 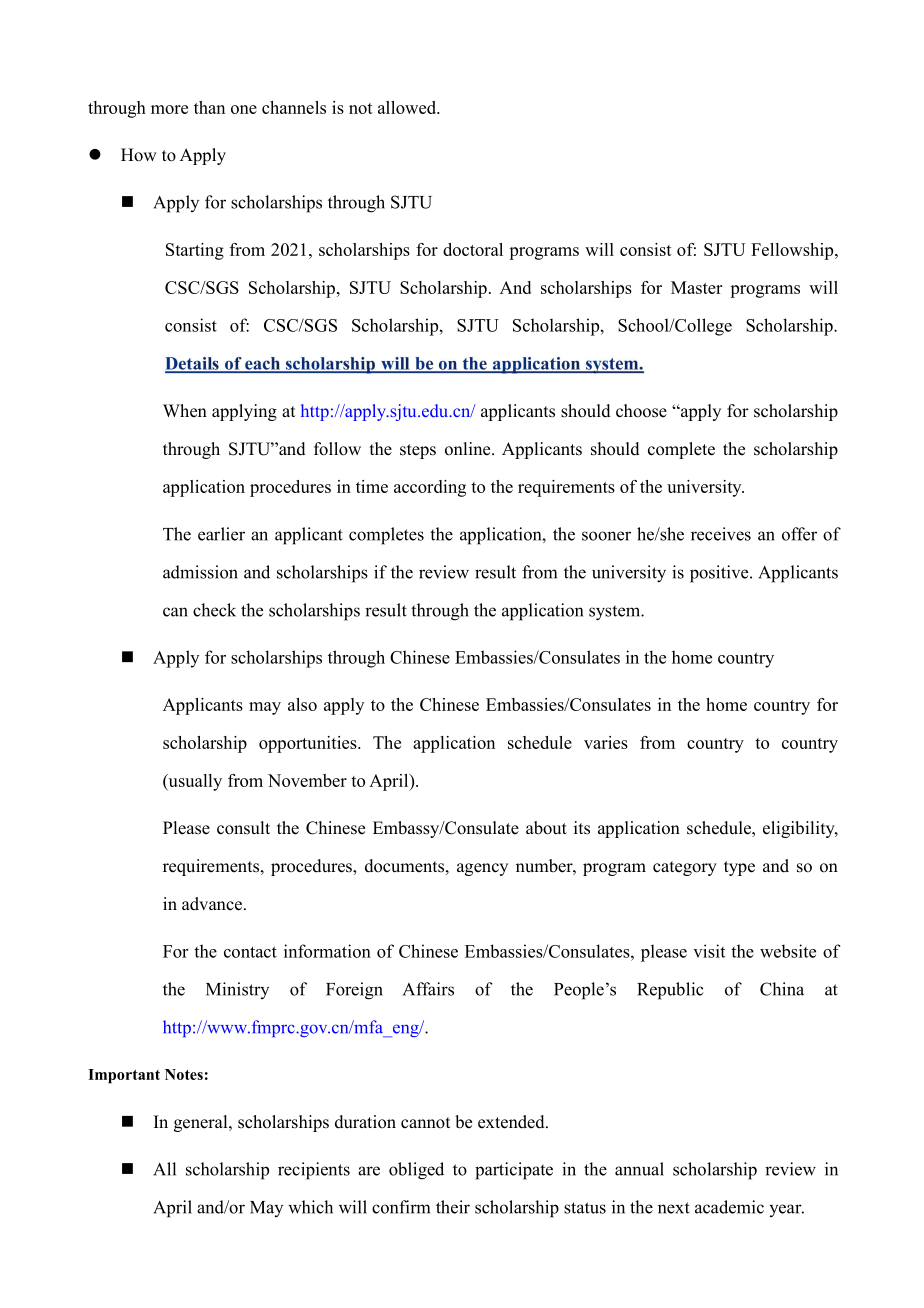 What do you see at coordinates (793, 251) in the page?
I see `Fellowship` at bounding box center [793, 251].
